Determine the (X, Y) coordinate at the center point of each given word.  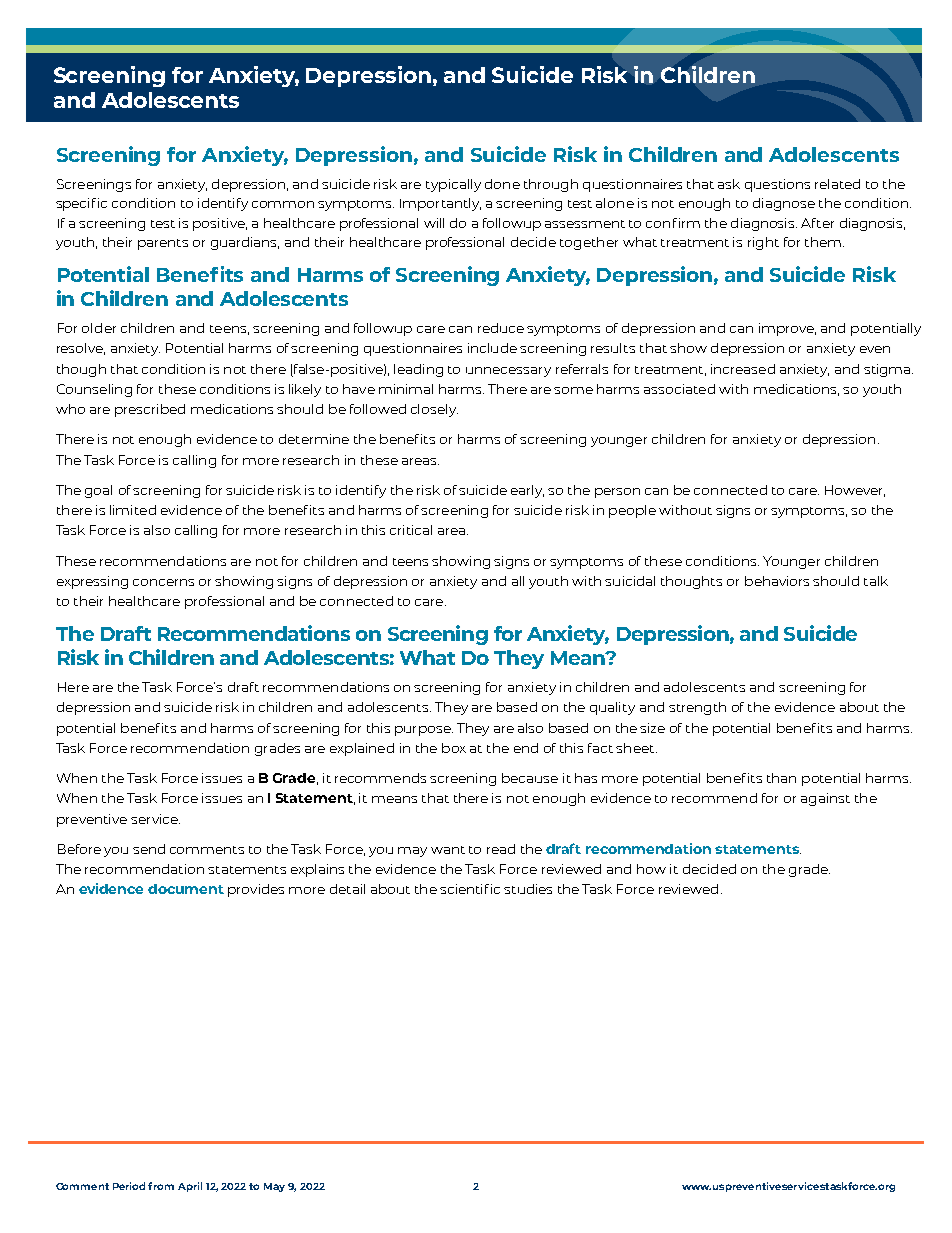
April (190, 1187)
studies (528, 889)
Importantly (440, 204)
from (161, 1186)
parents (163, 244)
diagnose (784, 204)
